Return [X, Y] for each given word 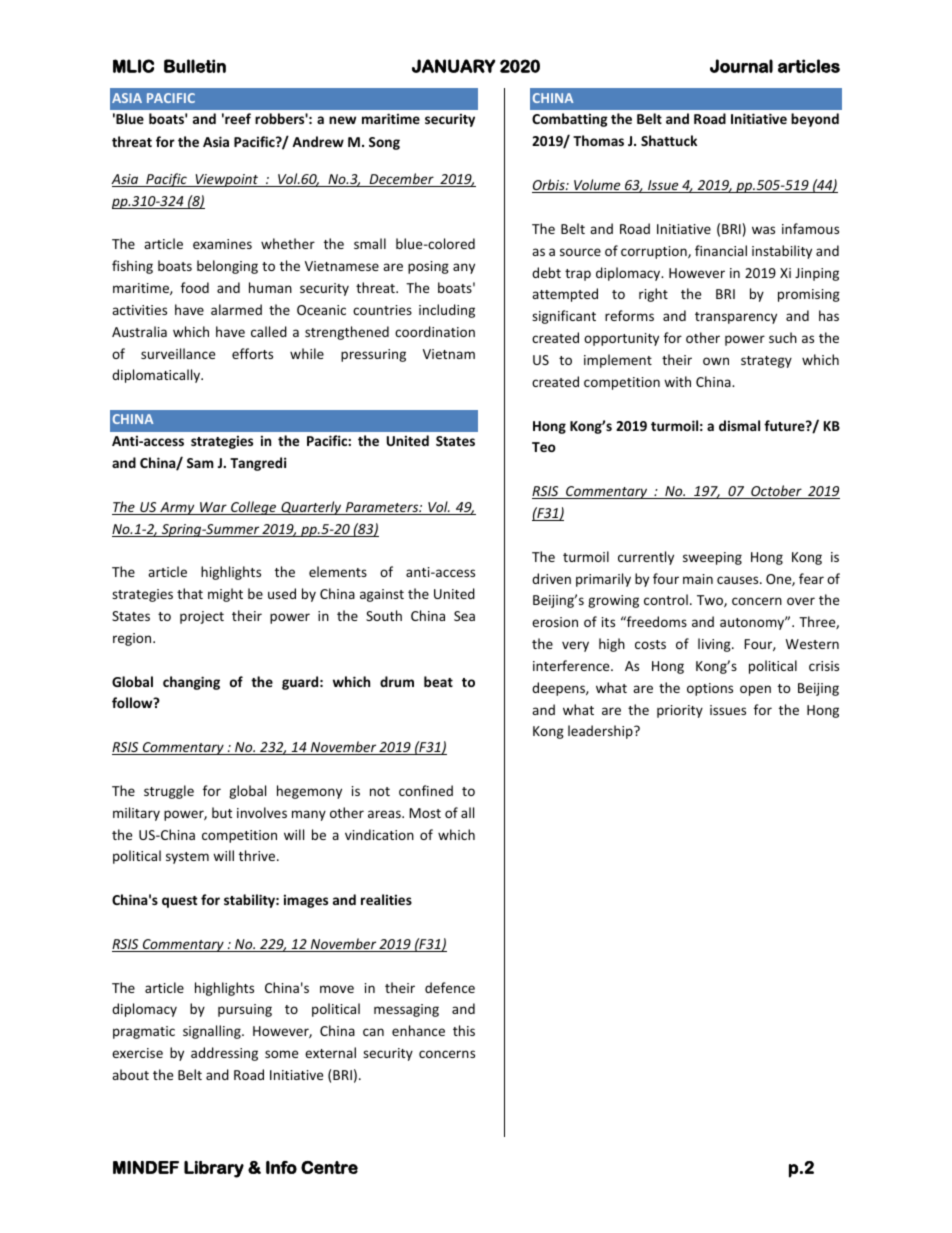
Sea [464, 616]
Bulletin [195, 66]
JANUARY [453, 66]
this [464, 1030]
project [202, 617]
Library [214, 1169]
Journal [741, 66]
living [715, 645]
